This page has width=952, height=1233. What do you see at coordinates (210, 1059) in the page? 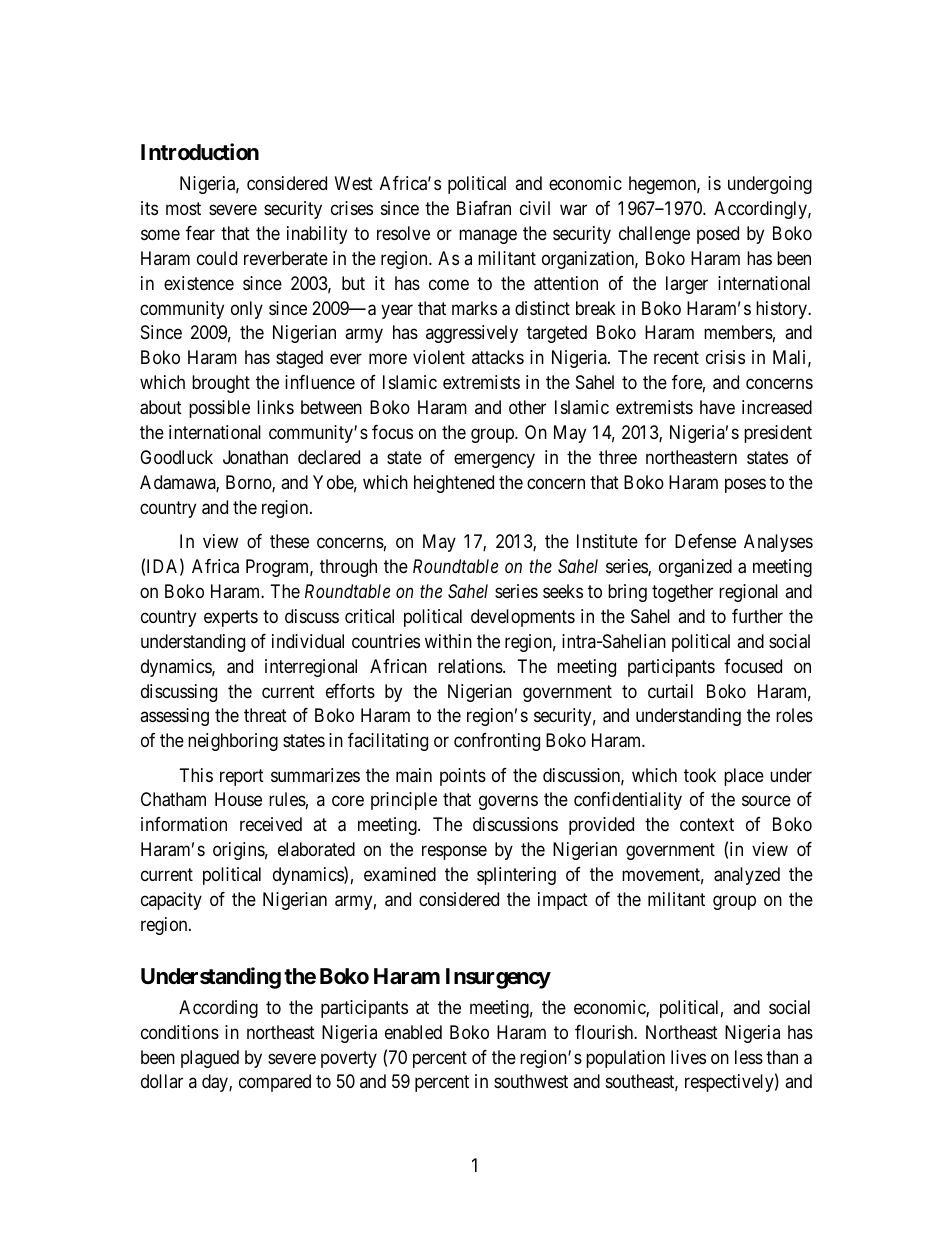
I see `plagued` at bounding box center [210, 1059].
